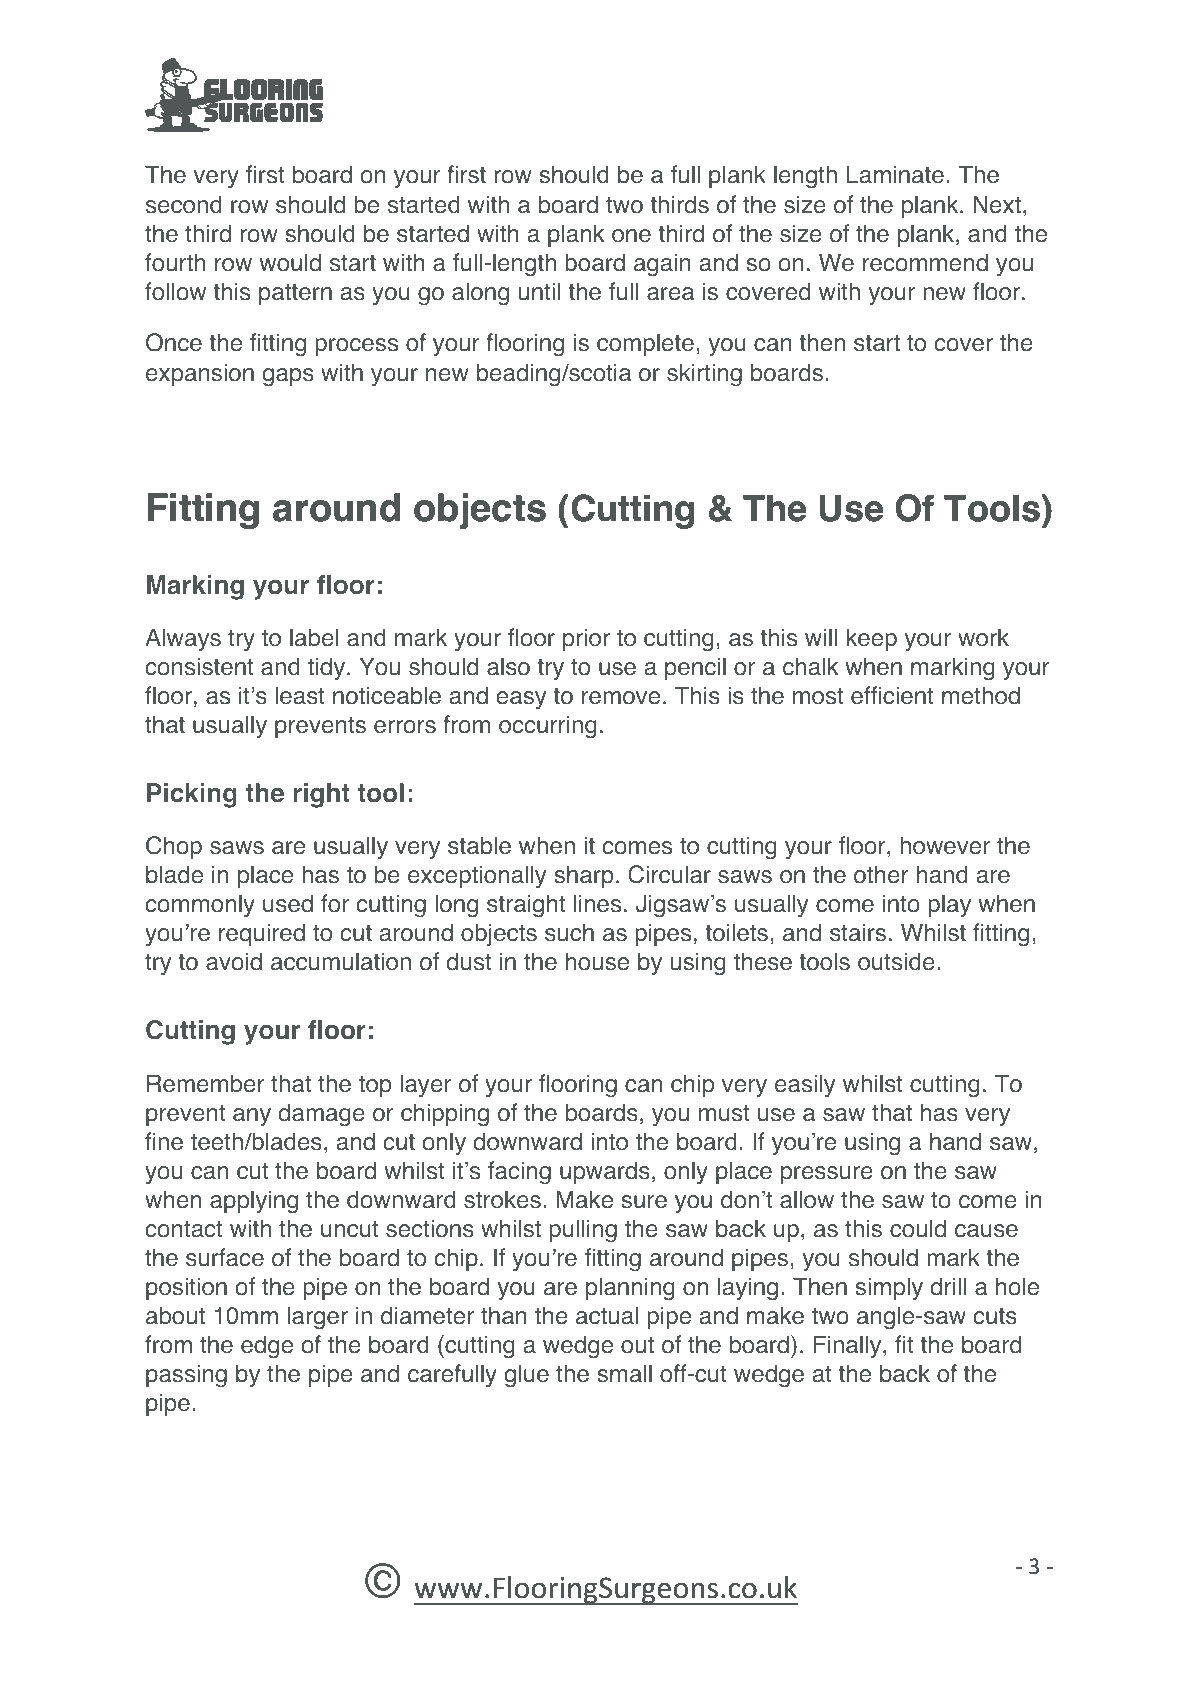 The width and height of the screenshot is (1199, 1697). Describe the element at coordinates (597, 961) in the screenshot. I see `house` at that location.
